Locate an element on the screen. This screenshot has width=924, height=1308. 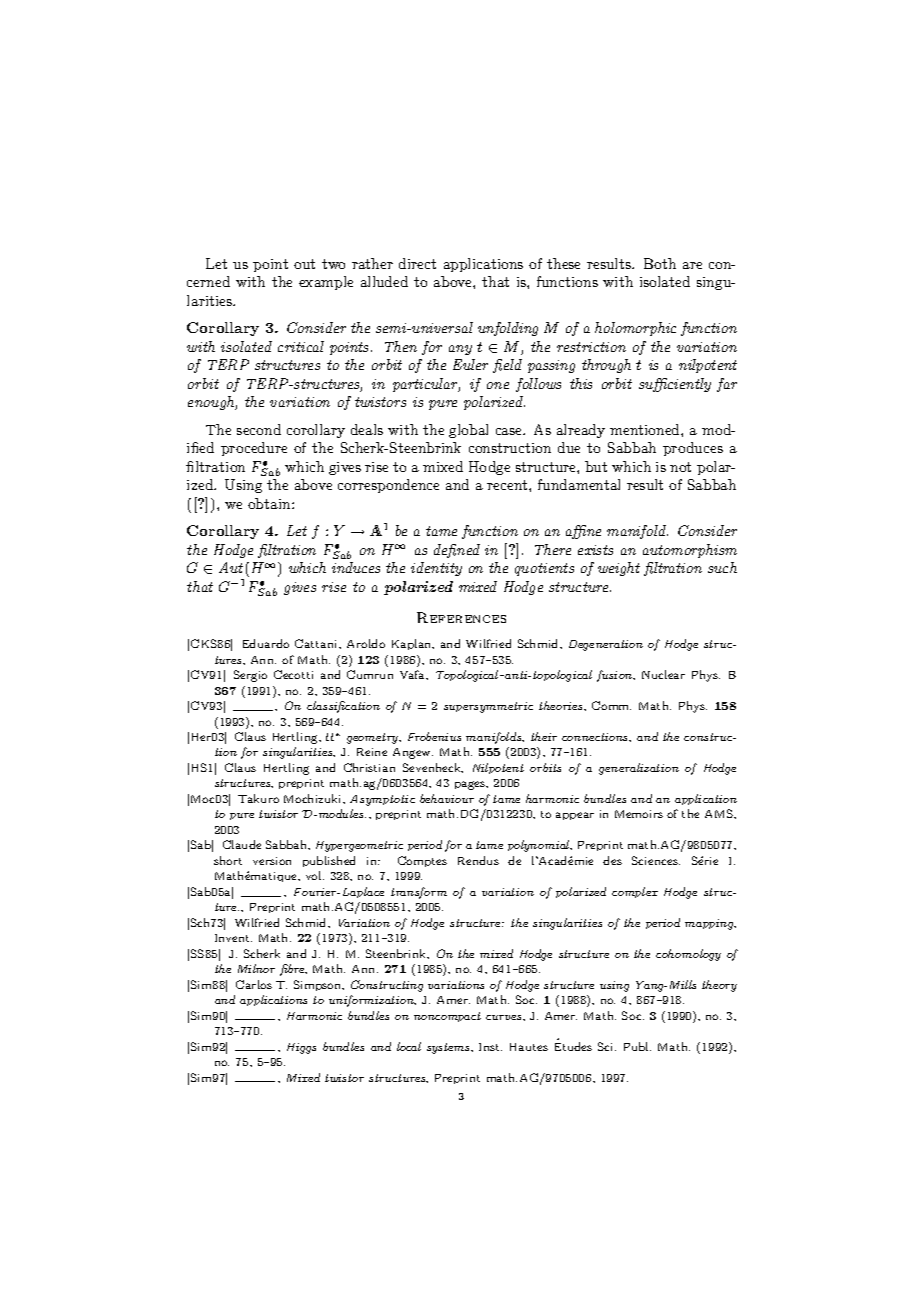
Both is located at coordinates (660, 263).
